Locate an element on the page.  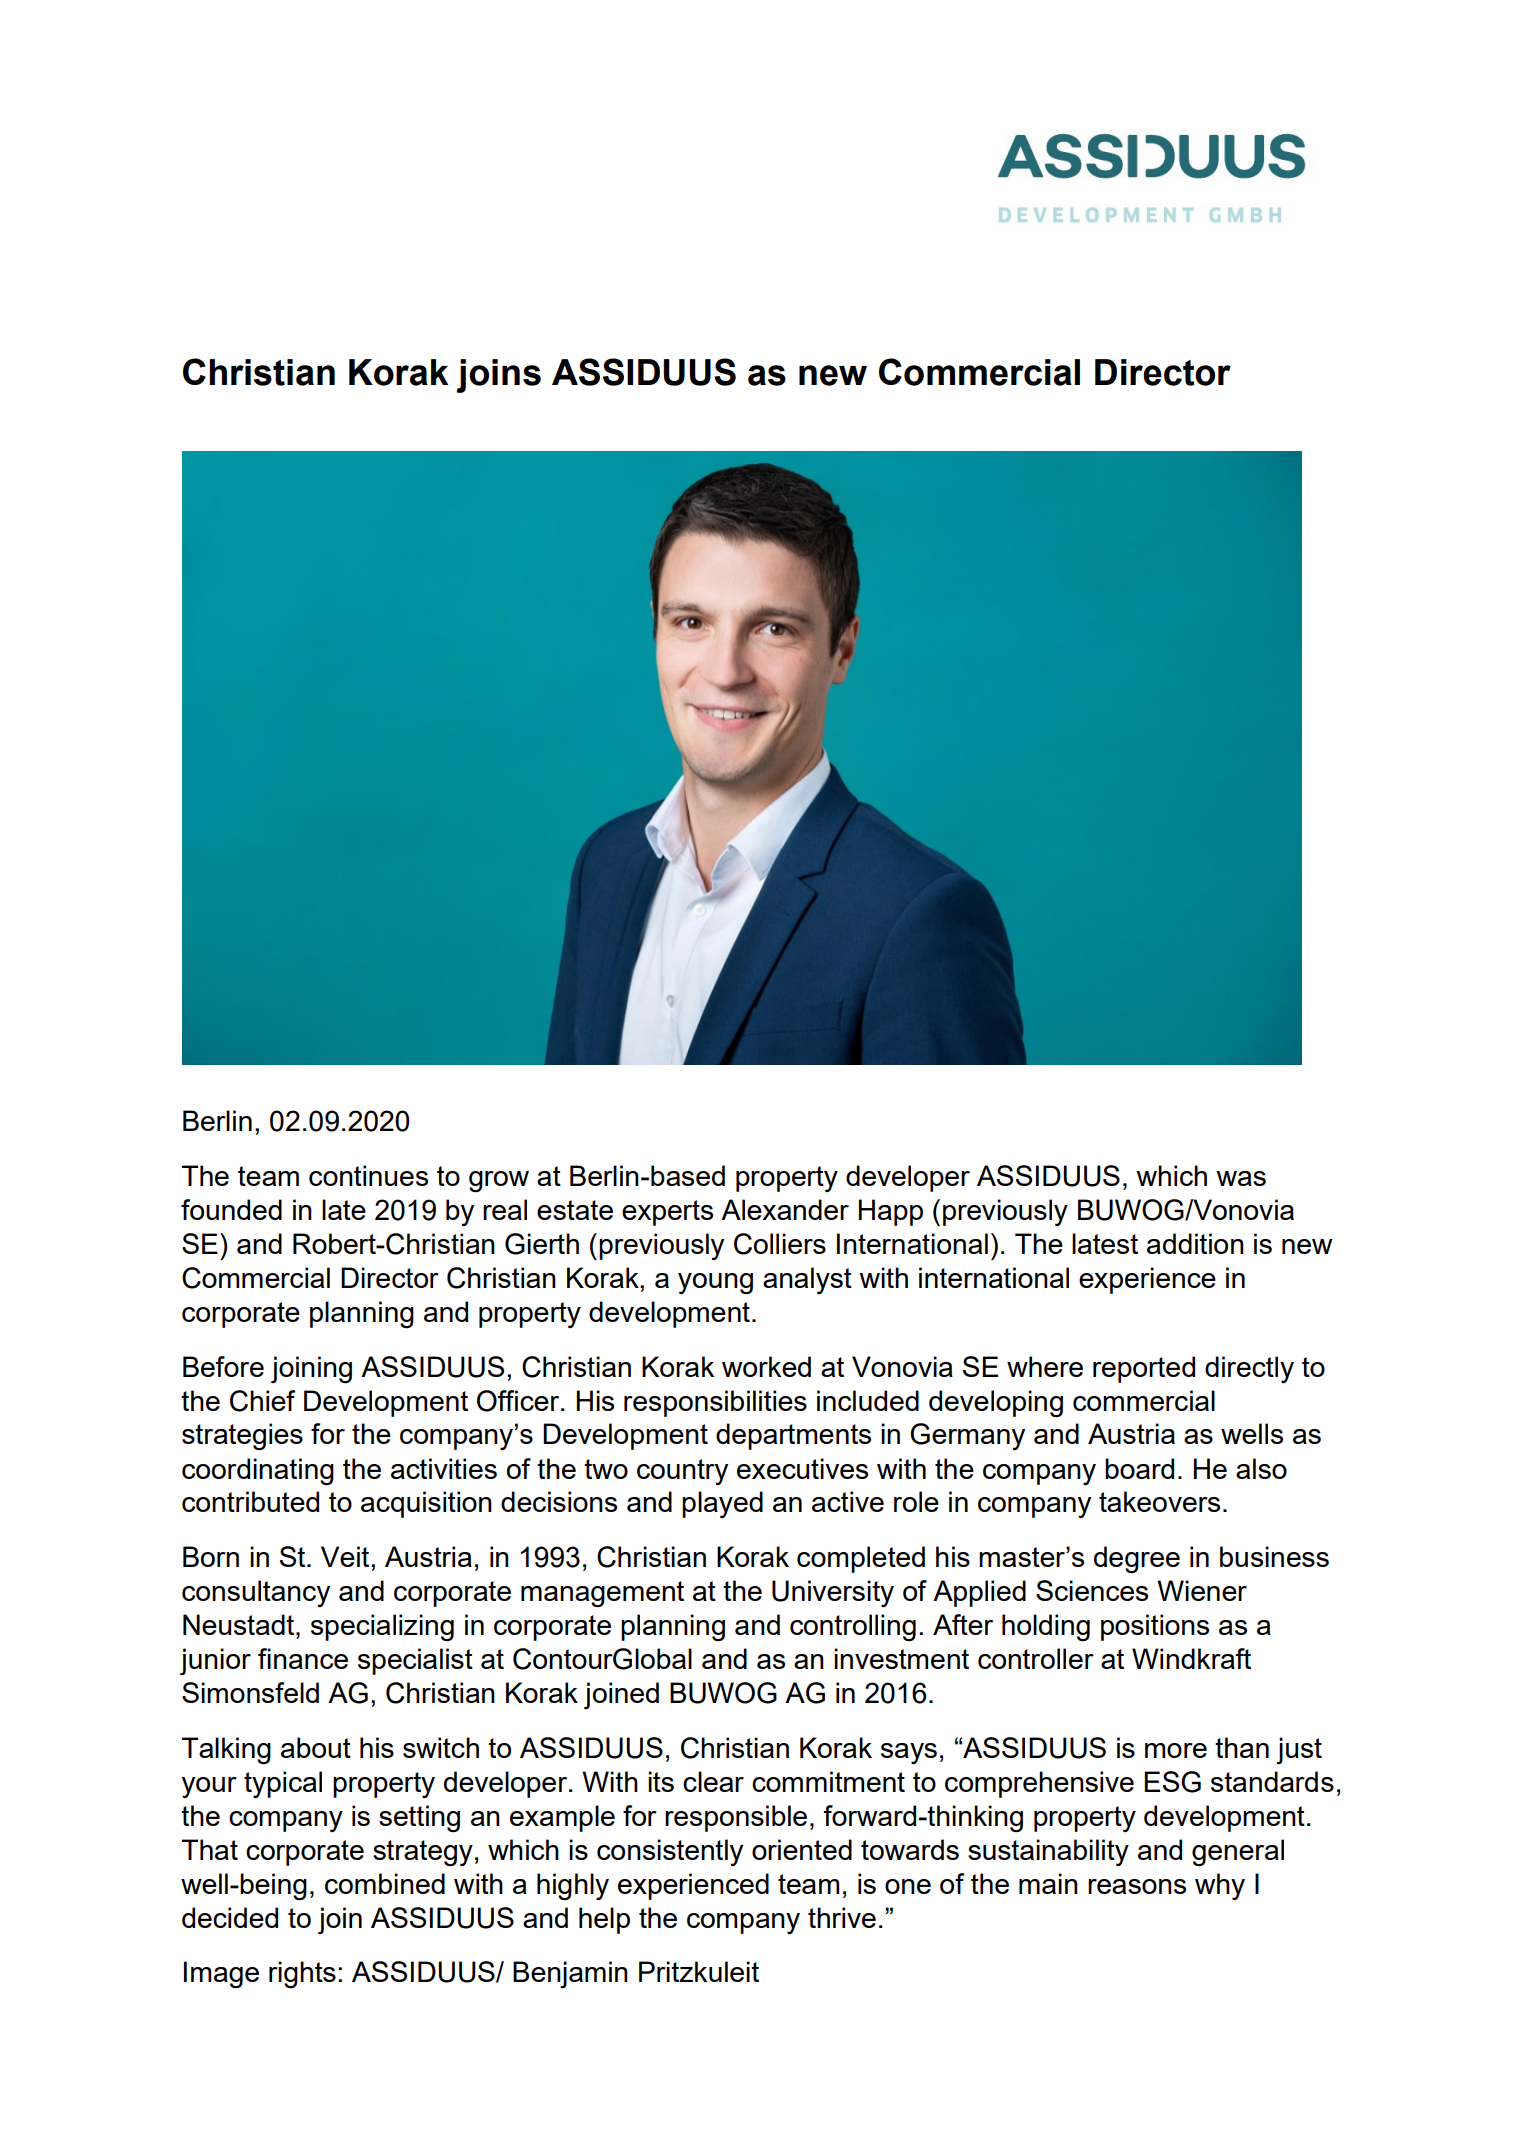
continues is located at coordinates (368, 1175).
